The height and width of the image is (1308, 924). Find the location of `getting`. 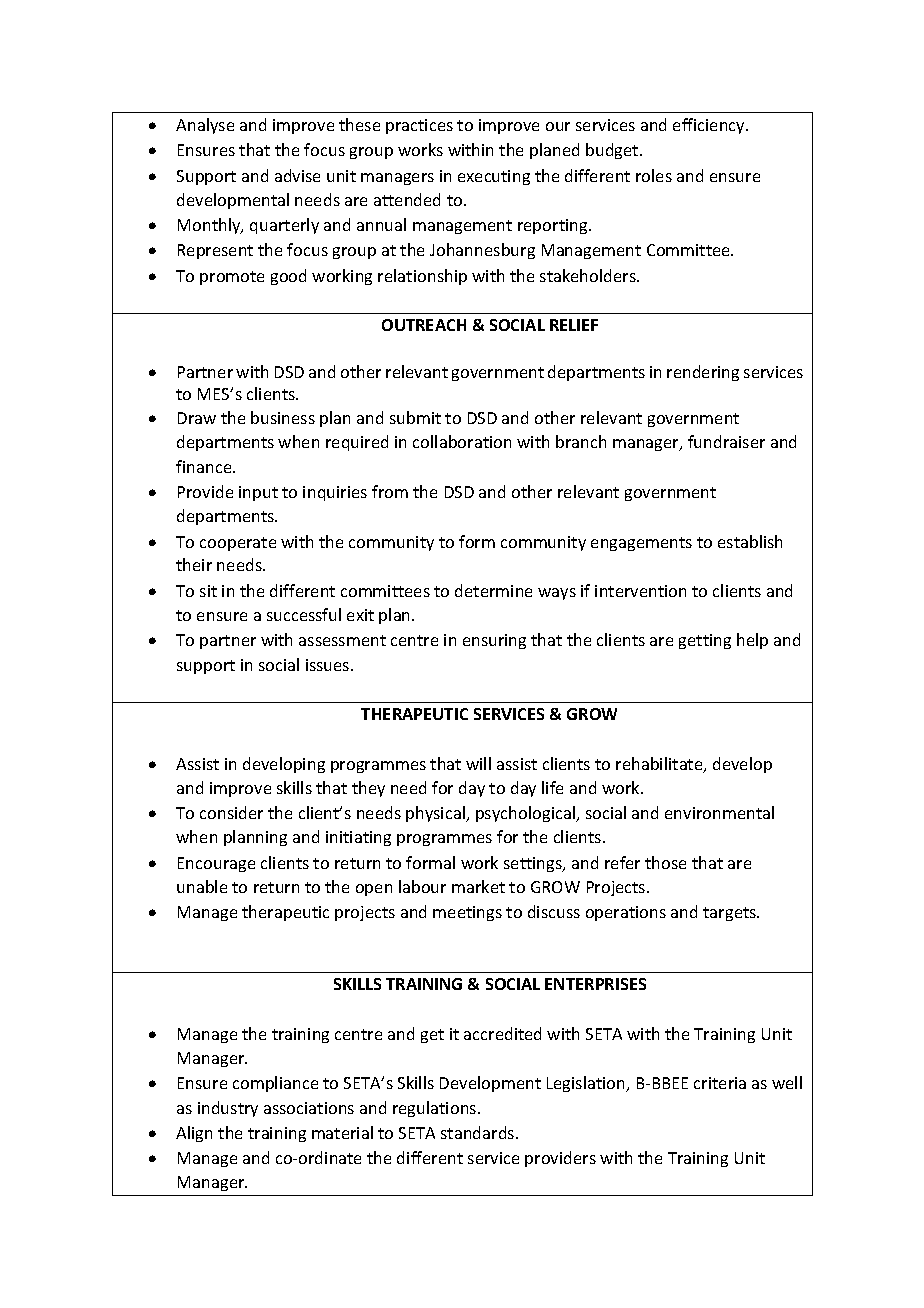

getting is located at coordinates (705, 641).
